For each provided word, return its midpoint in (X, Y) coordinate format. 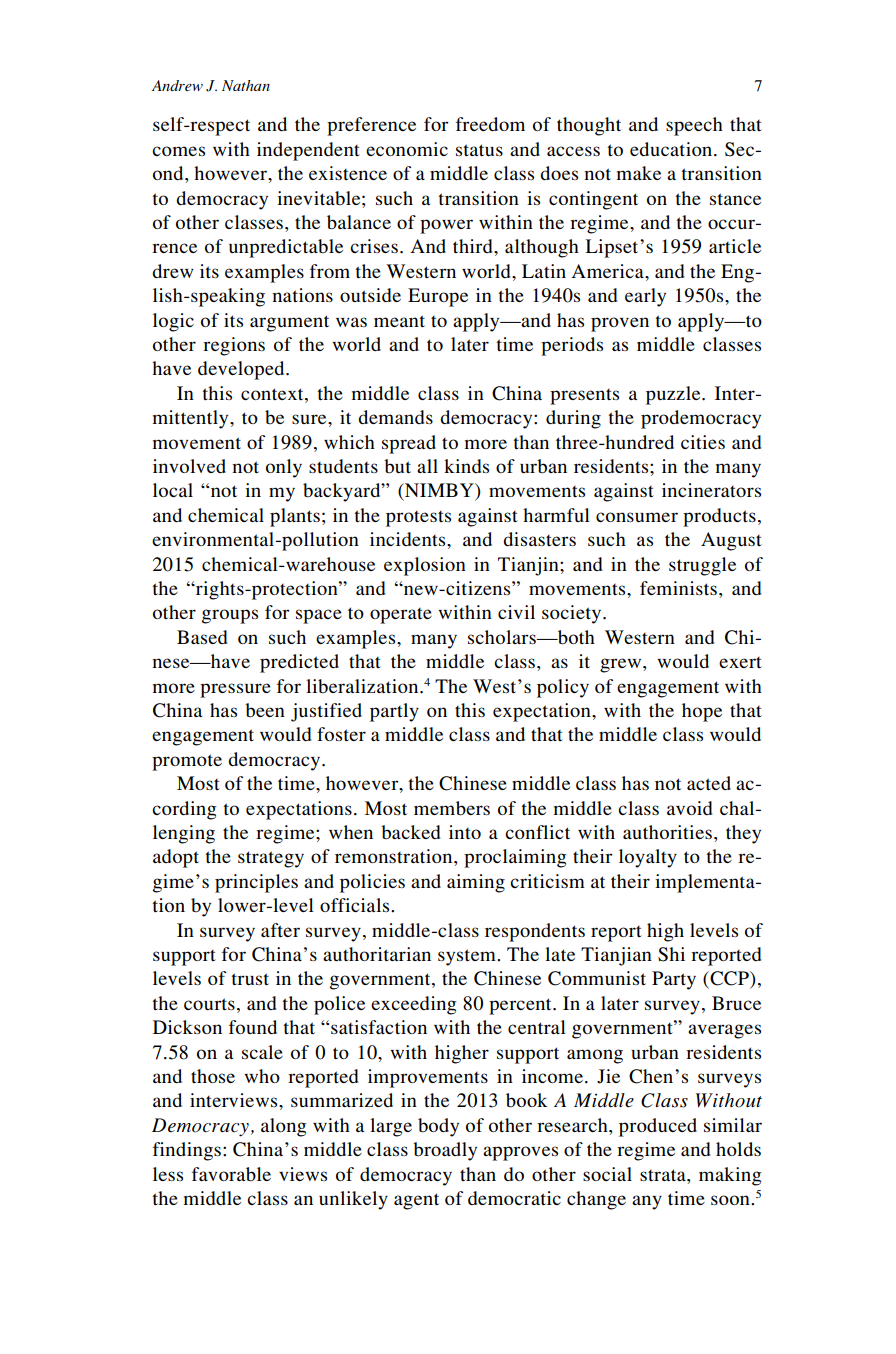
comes (178, 151)
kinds (466, 466)
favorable (231, 1174)
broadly (445, 1151)
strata (664, 1175)
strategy (271, 859)
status (479, 150)
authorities (667, 832)
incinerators (711, 490)
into (465, 832)
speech (694, 126)
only (284, 468)
